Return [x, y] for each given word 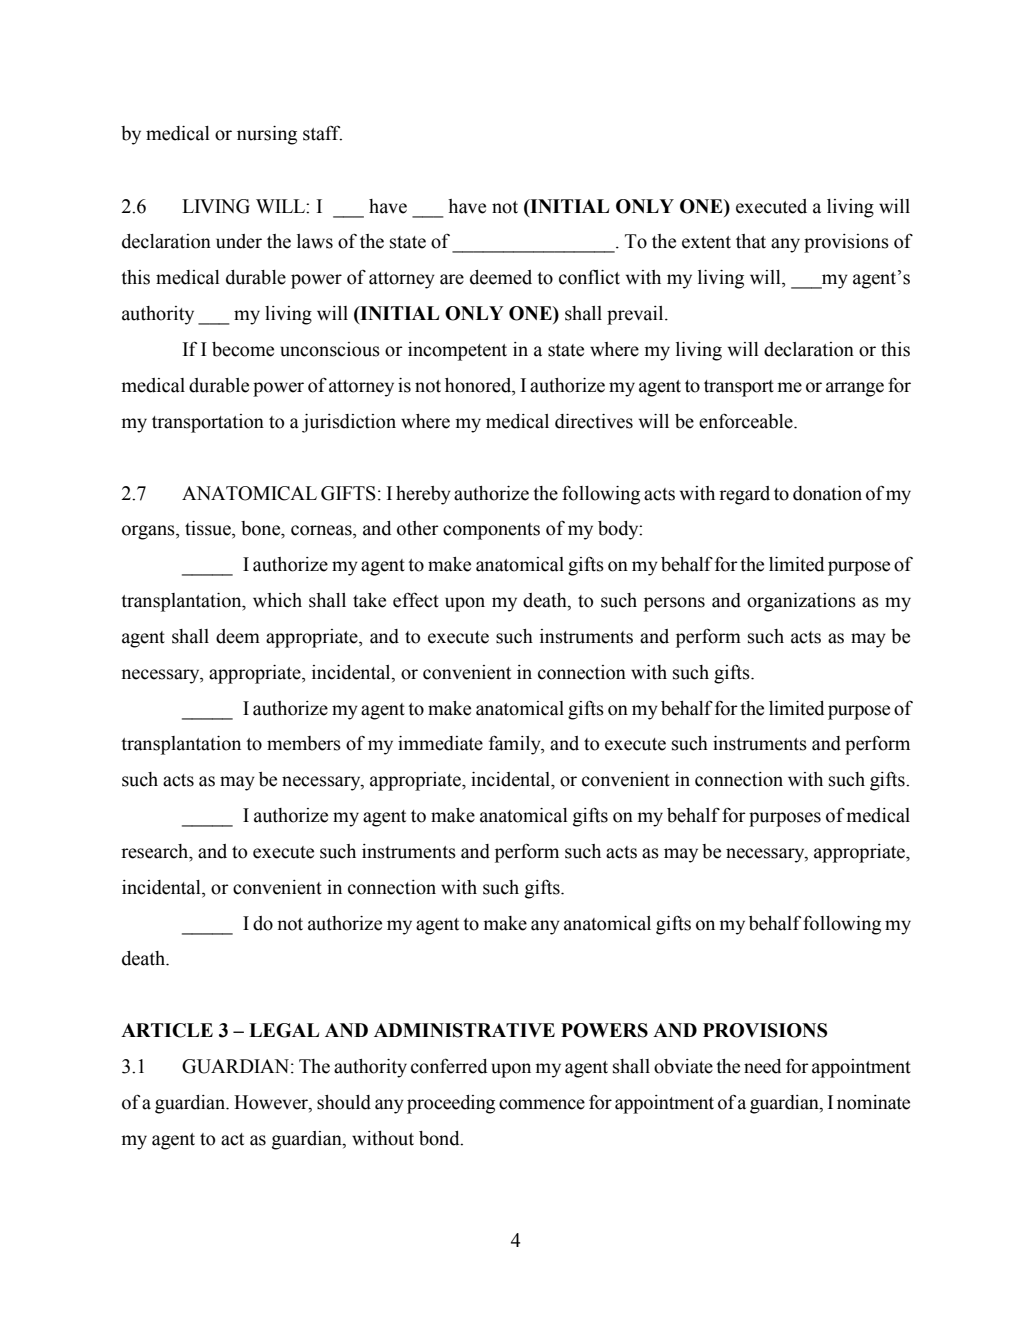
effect [416, 600]
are [452, 279]
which [277, 600]
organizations [801, 602]
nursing [267, 135]
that [751, 241]
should [344, 1102]
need [763, 1066]
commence [542, 1104]
